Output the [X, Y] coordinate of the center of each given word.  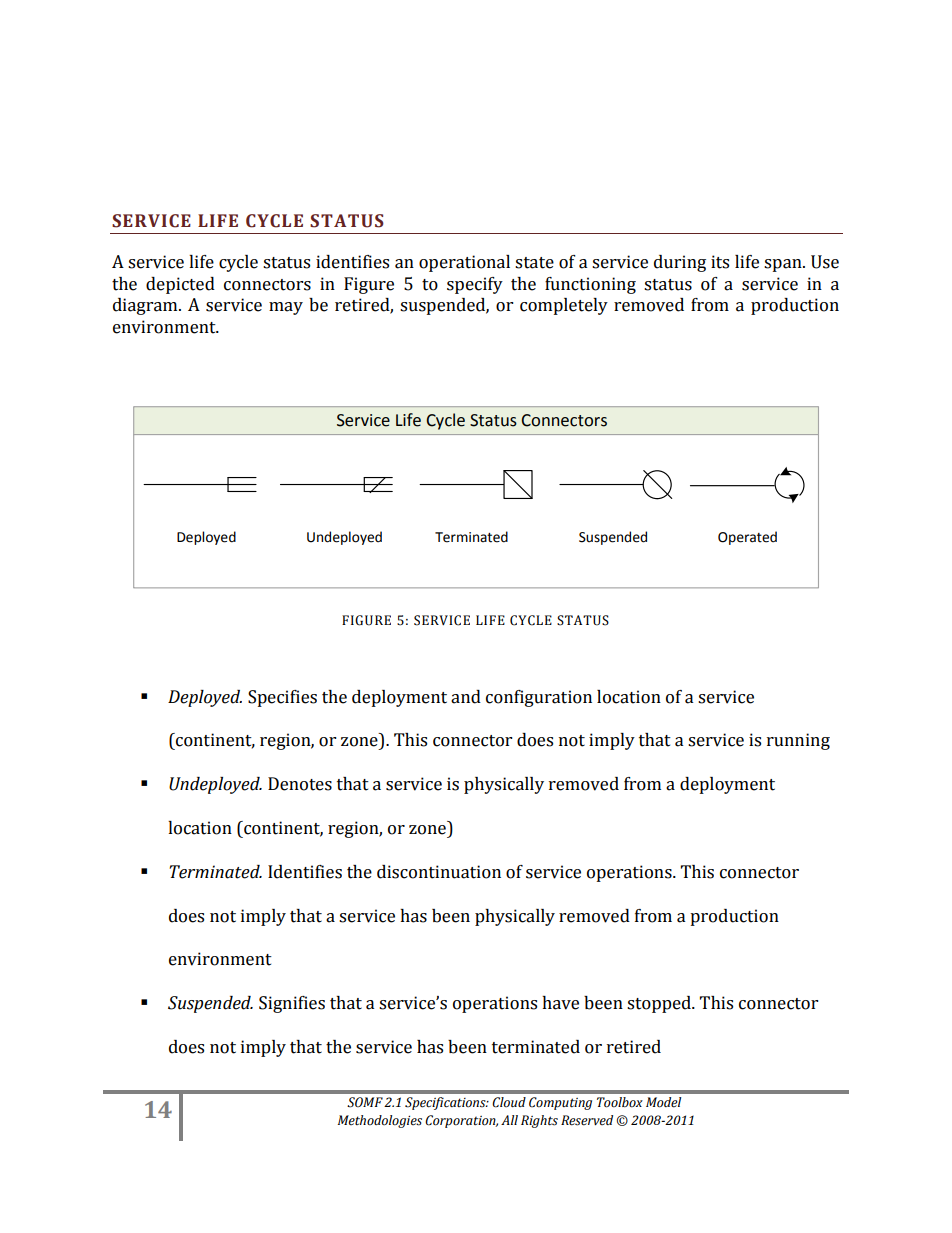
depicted [180, 285]
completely [564, 306]
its [720, 262]
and [466, 697]
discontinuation [439, 872]
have [560, 1003]
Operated [747, 538]
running [798, 741]
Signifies [292, 1004]
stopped [660, 1004]
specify [475, 285]
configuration [539, 698]
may [286, 308]
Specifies [282, 698]
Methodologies [380, 1121]
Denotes [300, 784]
